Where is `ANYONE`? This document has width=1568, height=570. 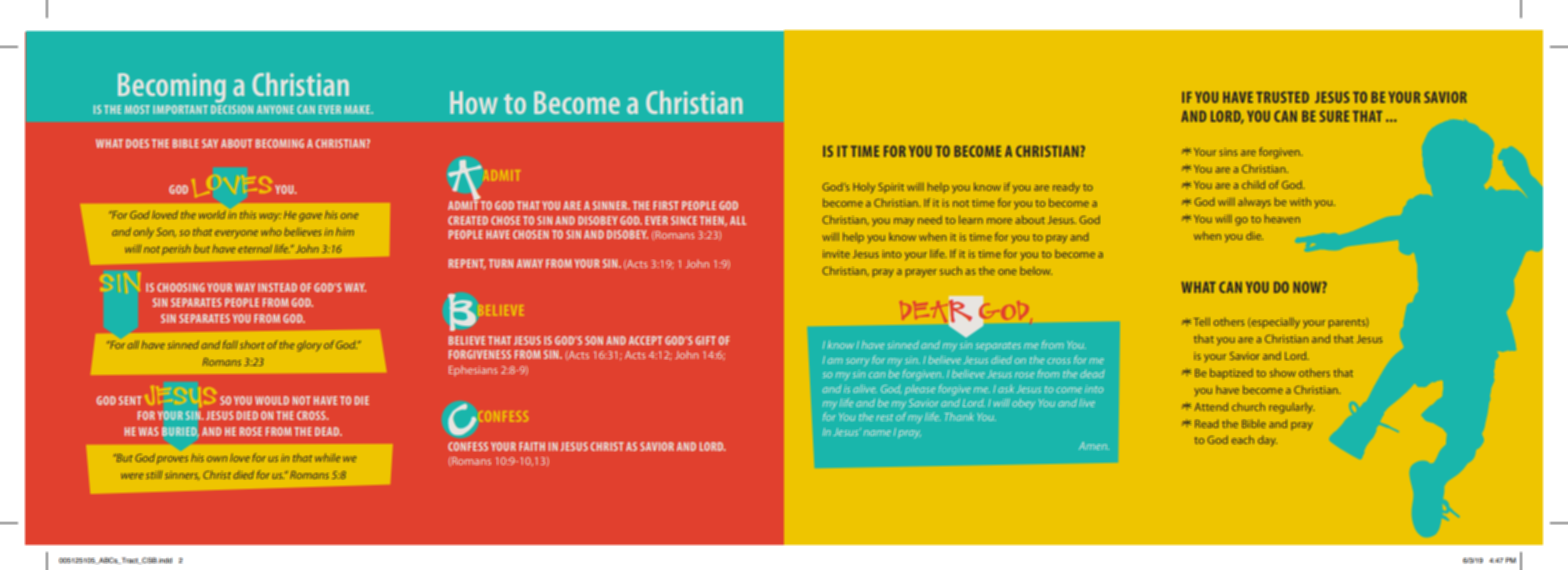
ANYONE is located at coordinates (275, 109).
